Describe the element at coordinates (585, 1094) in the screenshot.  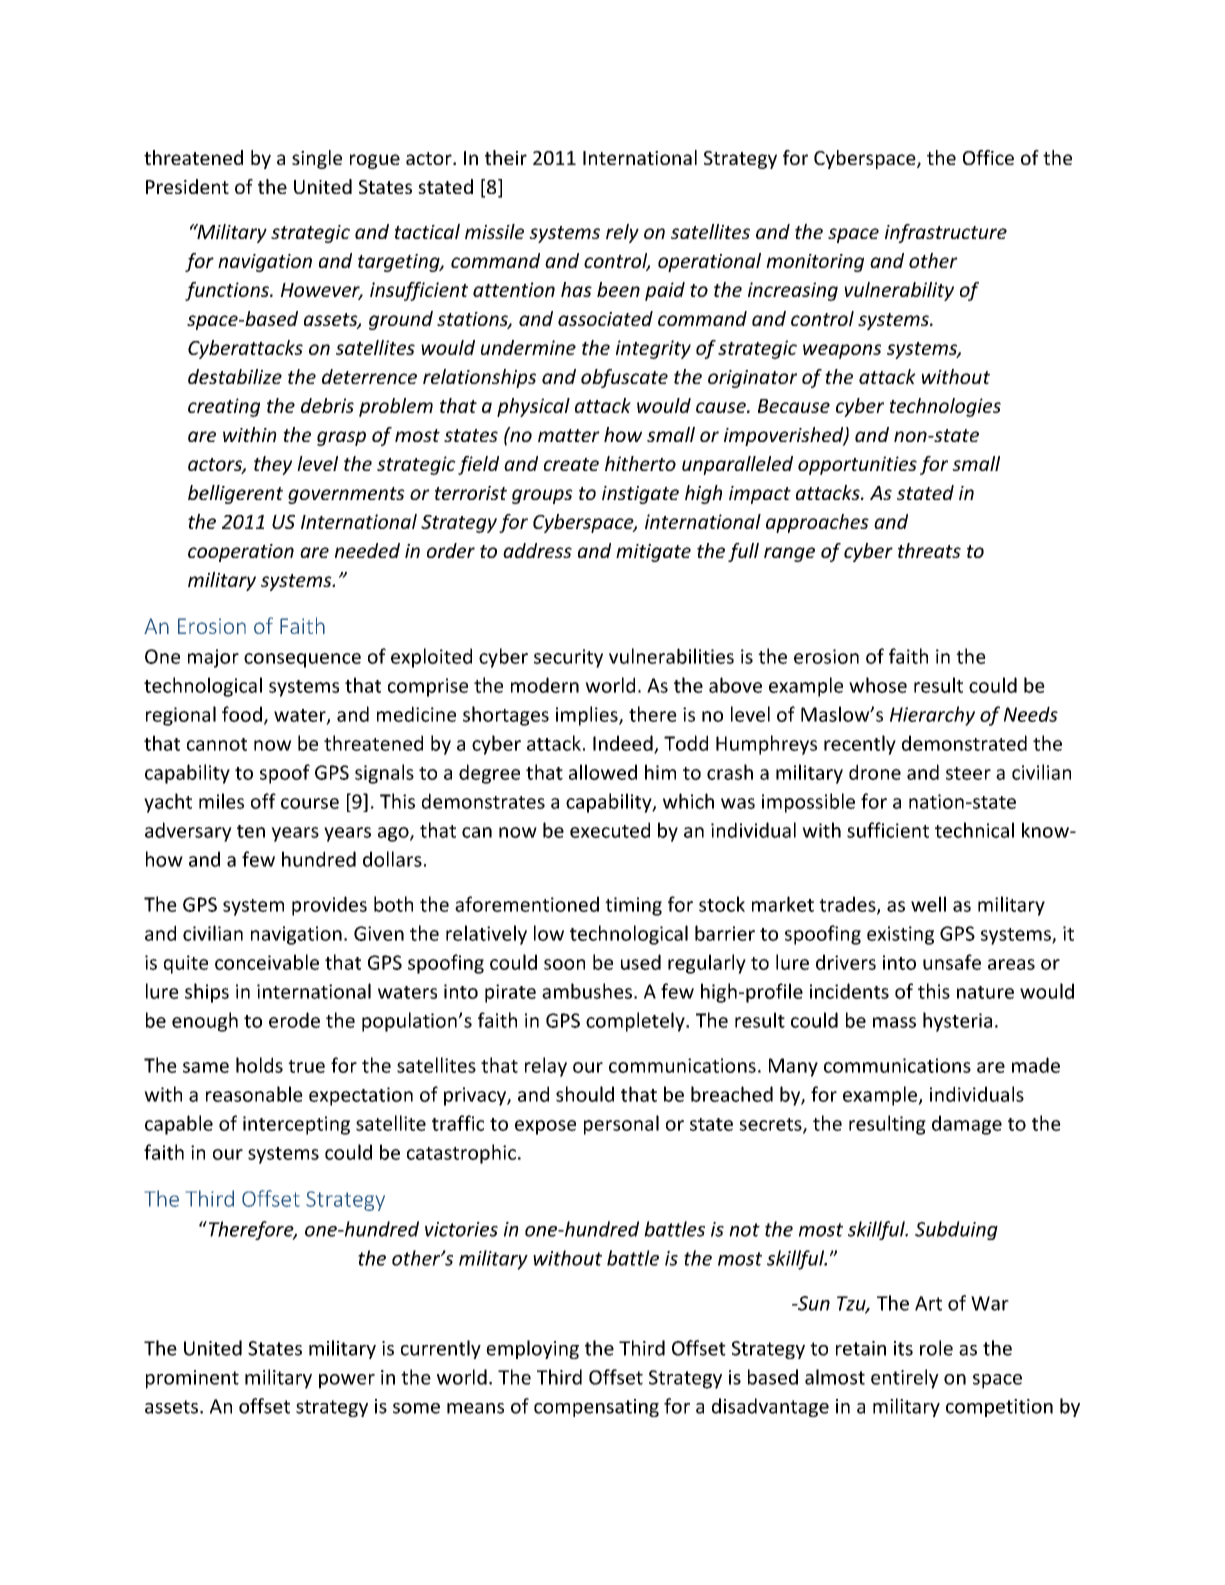
I see `should` at that location.
